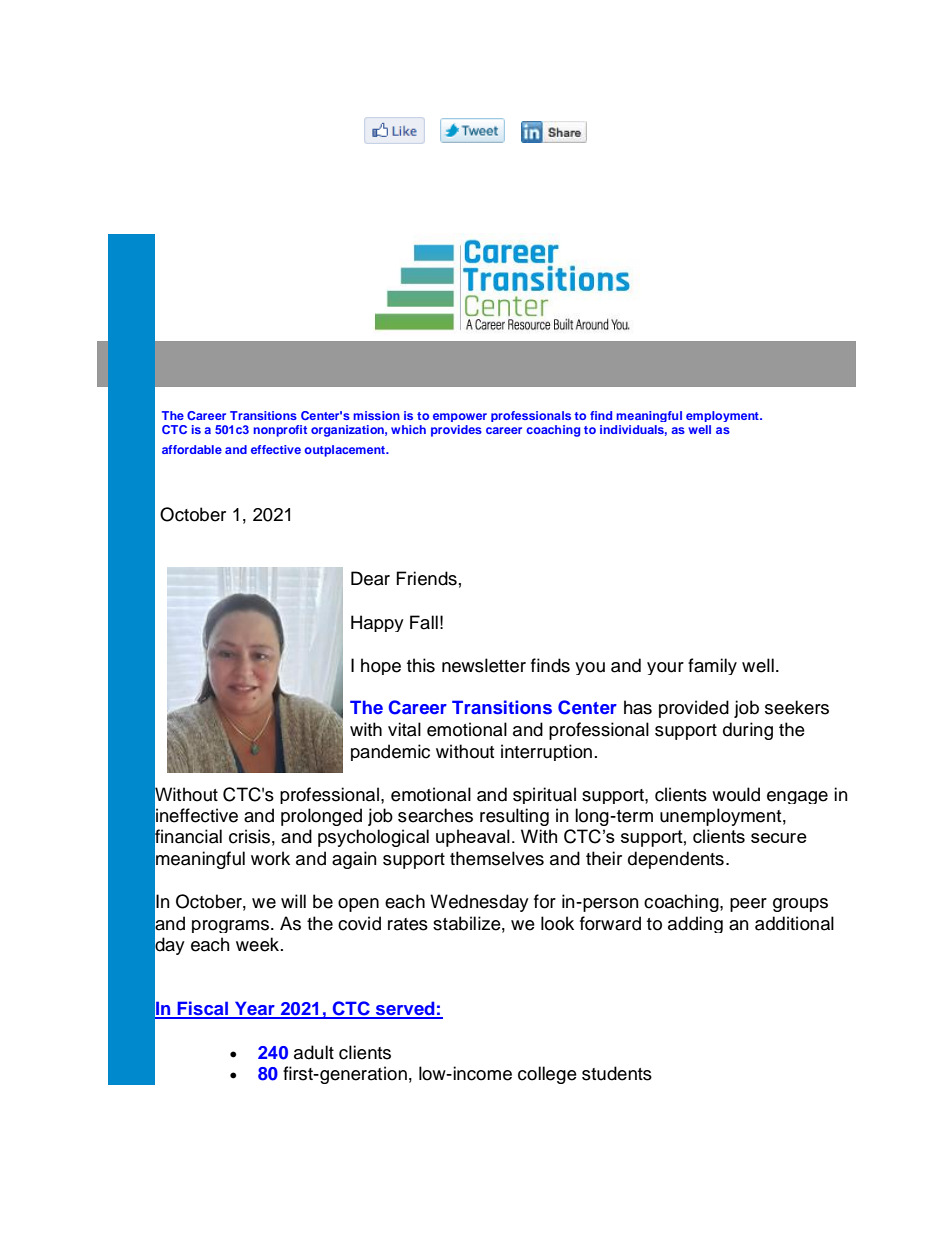  I want to click on during, so click(748, 731).
